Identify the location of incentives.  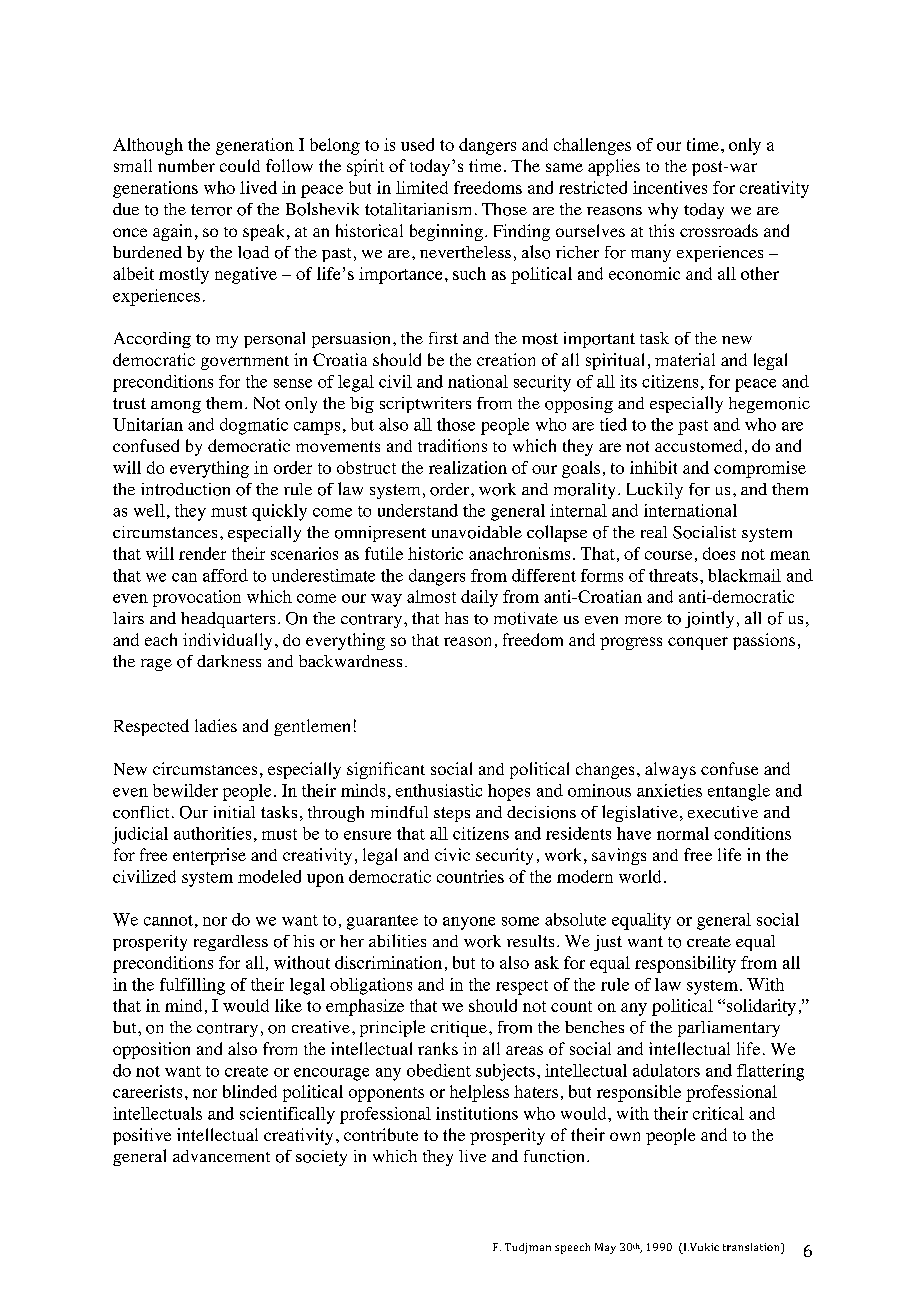
(670, 187).
